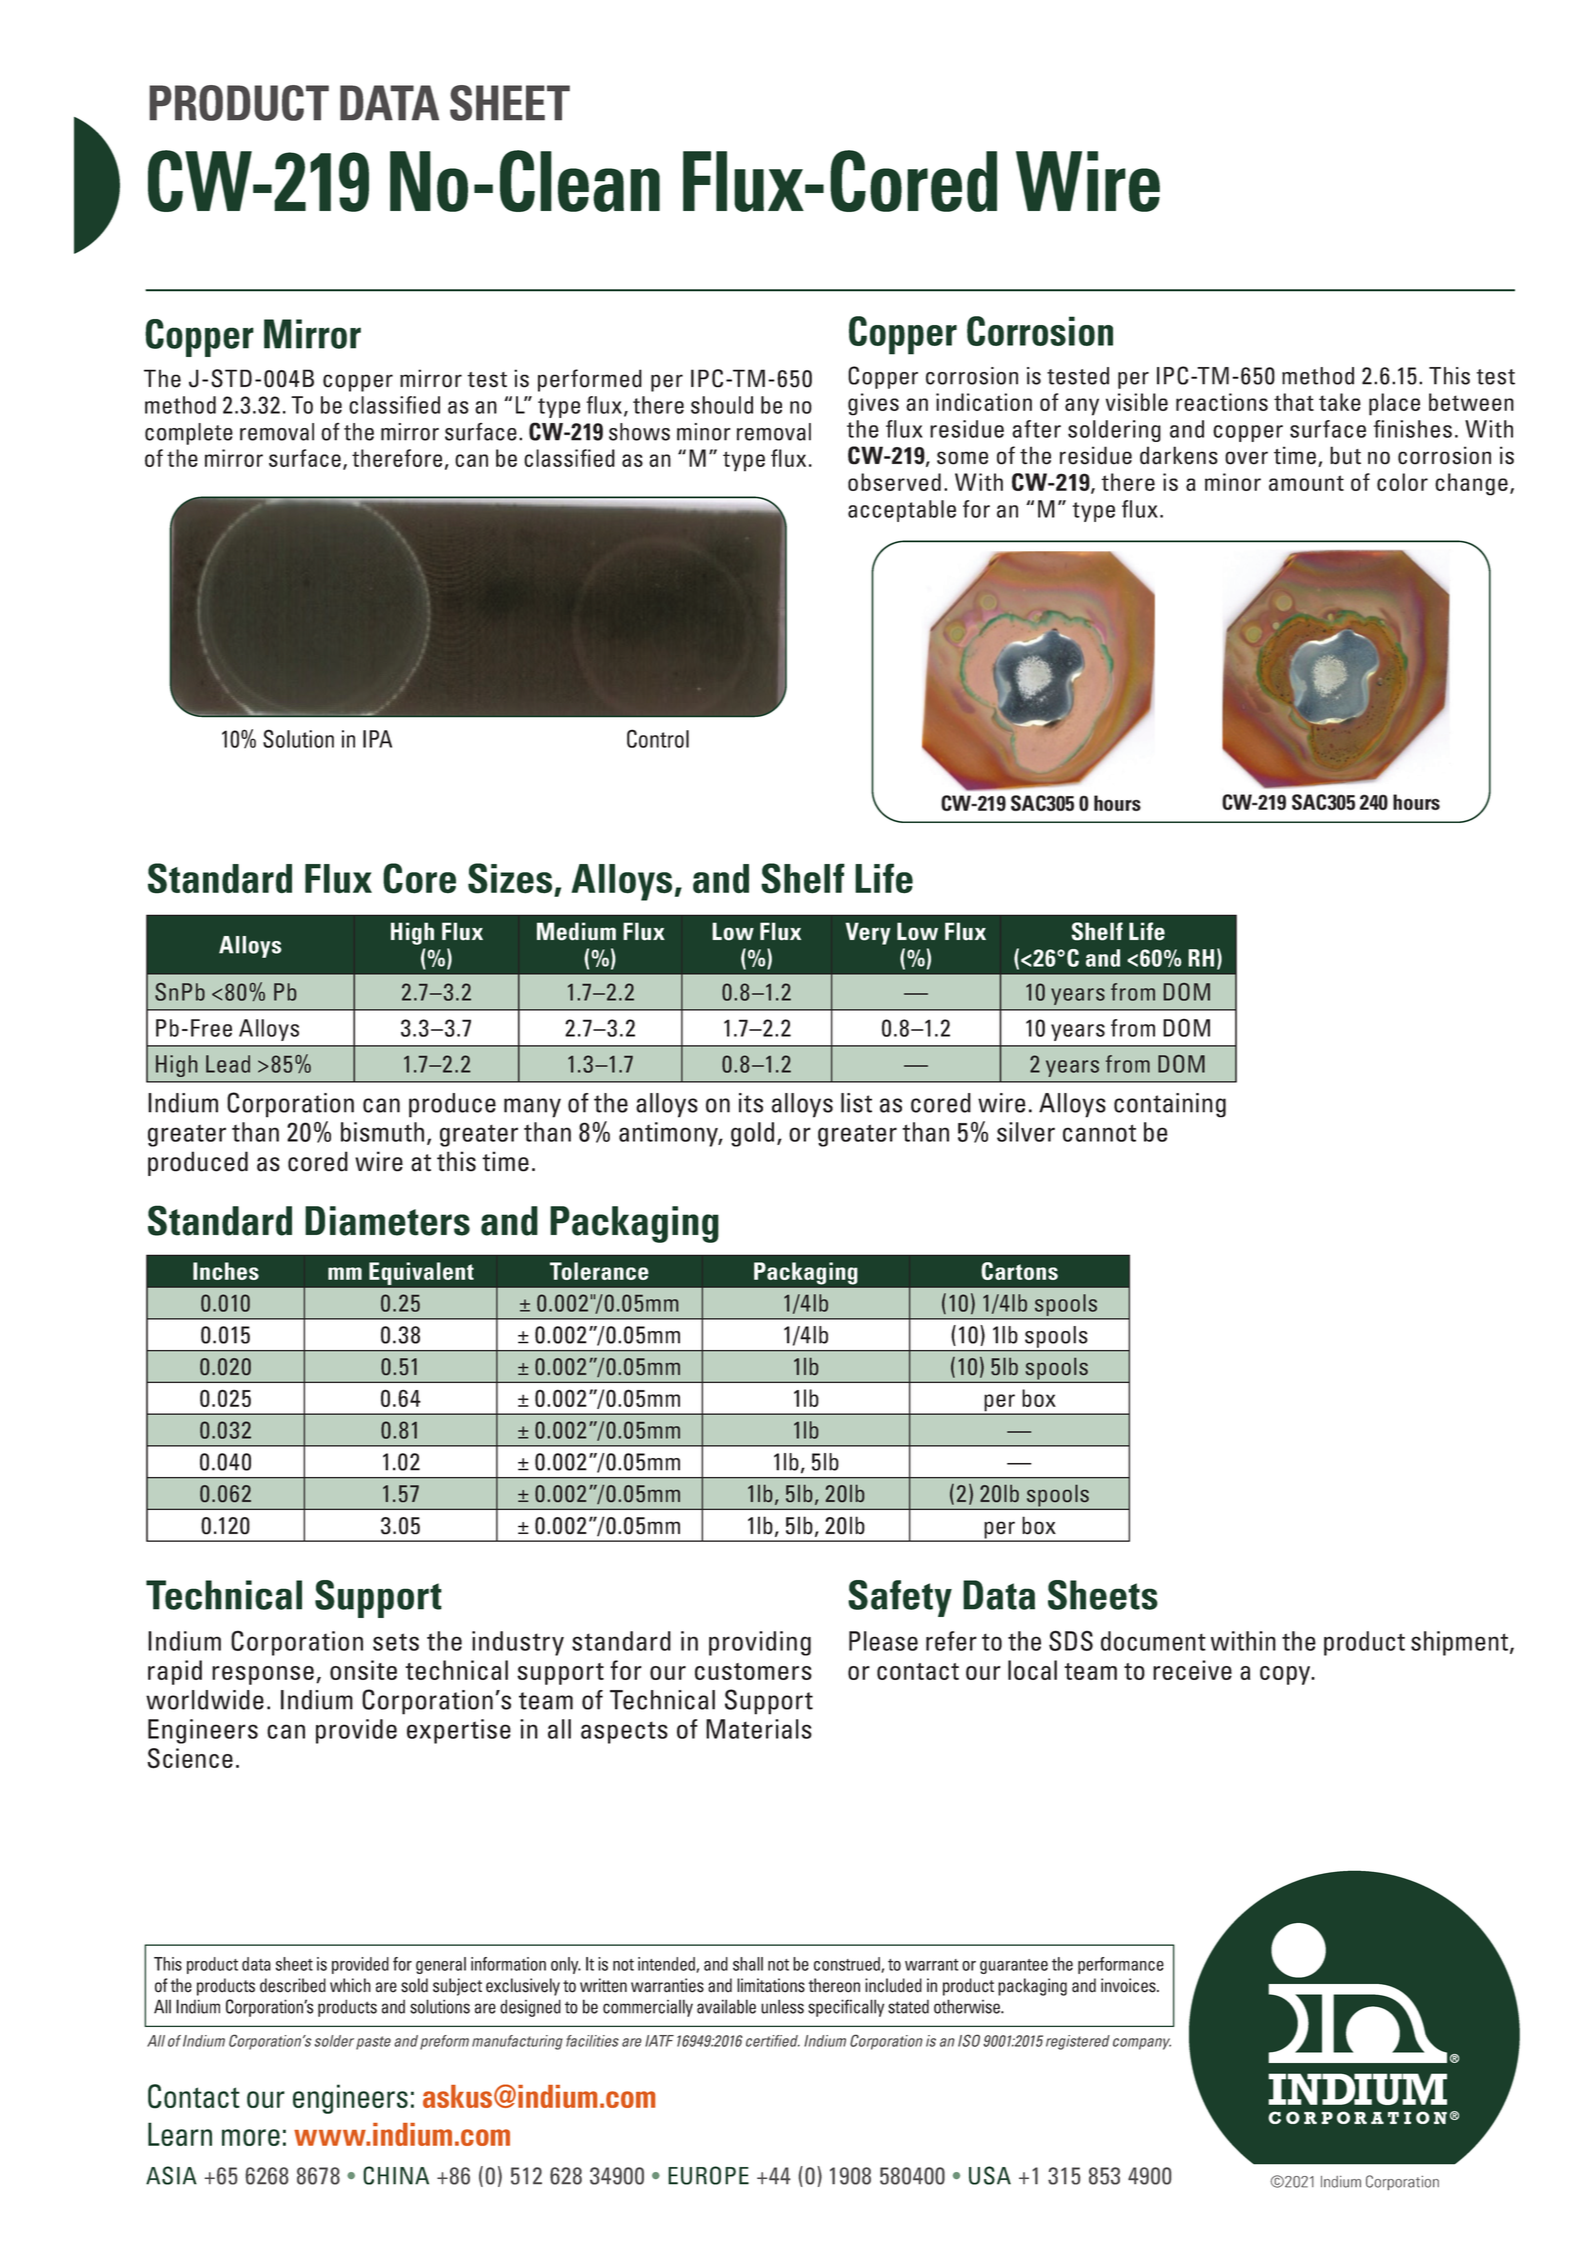  What do you see at coordinates (1019, 1271) in the screenshot?
I see `Cartons` at bounding box center [1019, 1271].
